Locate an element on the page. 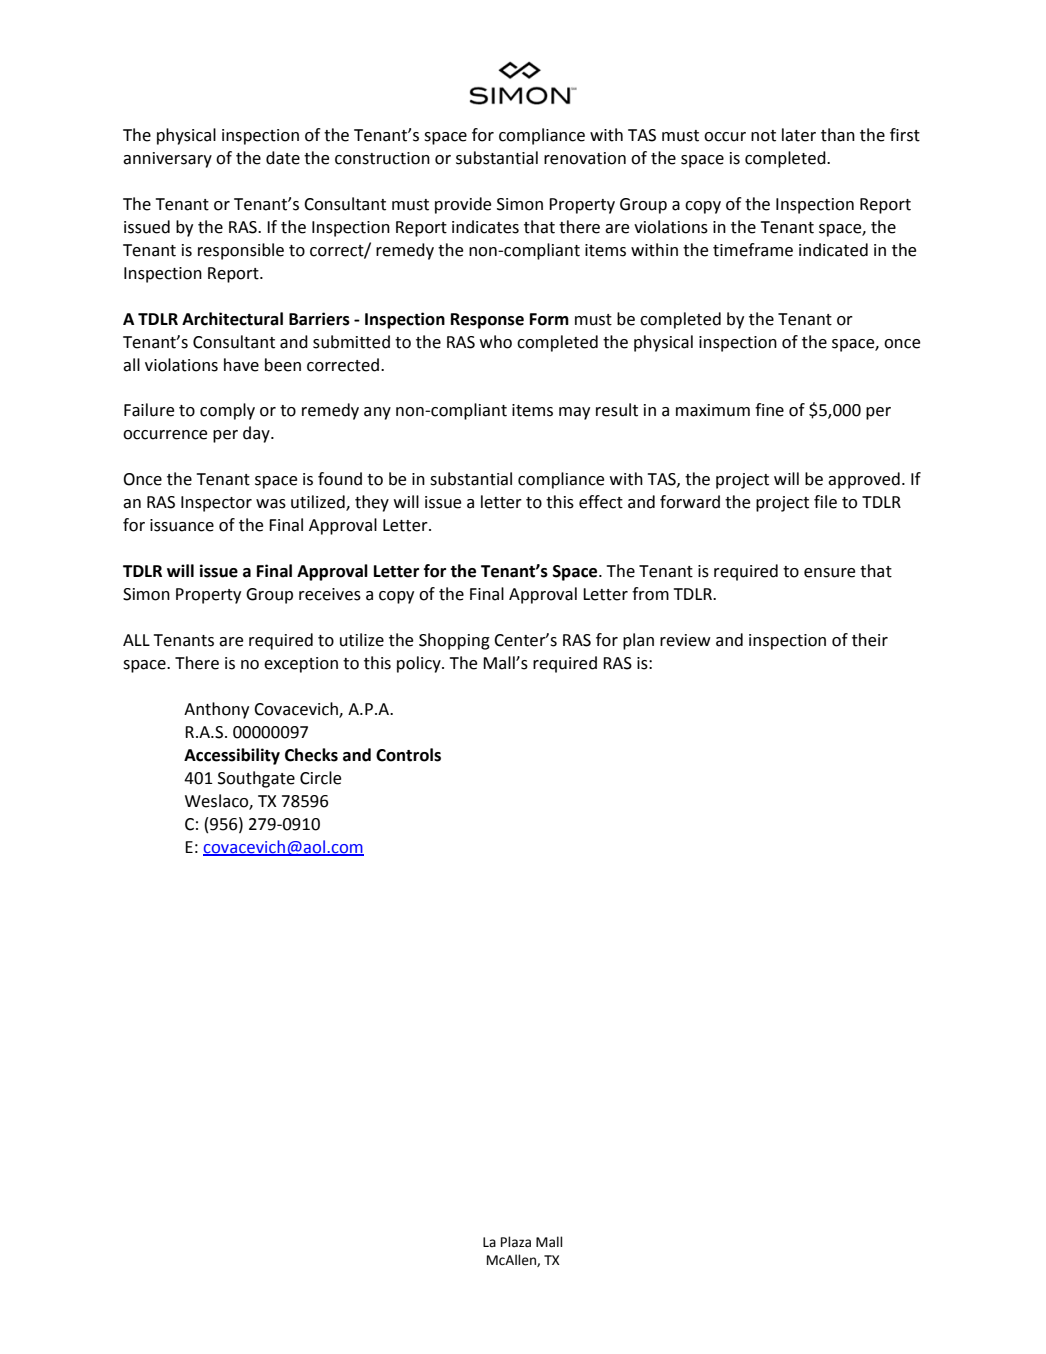 This page has height=1354, width=1046. Inspector is located at coordinates (216, 504).
